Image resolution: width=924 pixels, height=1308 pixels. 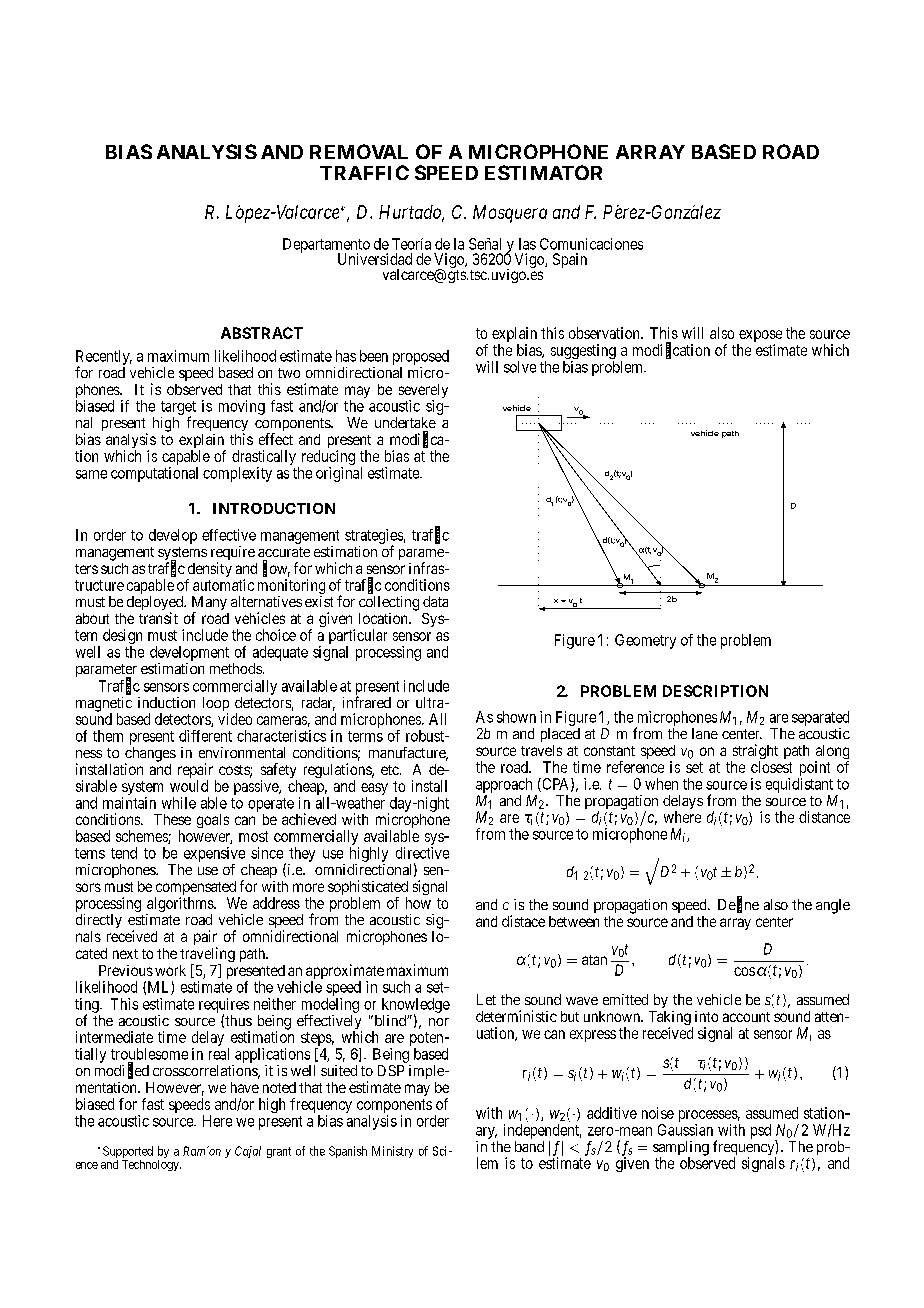 I want to click on psd, so click(x=761, y=1131).
